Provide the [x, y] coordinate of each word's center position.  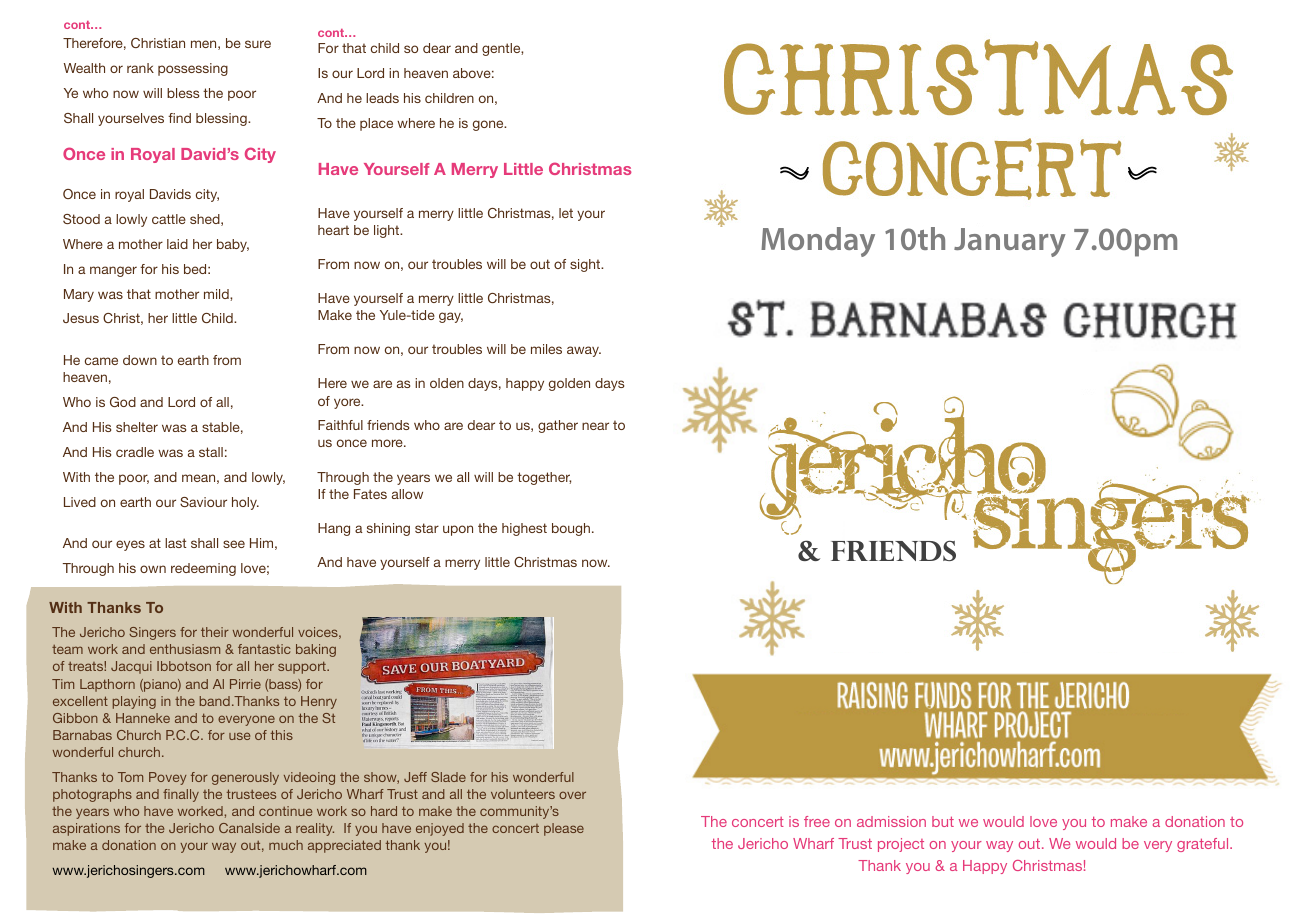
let [566, 213]
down [140, 360]
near [595, 426]
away [584, 351]
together [544, 478]
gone [489, 125]
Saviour [203, 502]
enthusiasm [185, 649]
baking [316, 650]
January [1010, 242]
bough [572, 529]
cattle [169, 219]
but [943, 821]
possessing [193, 69]
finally [181, 795]
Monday [818, 242]
